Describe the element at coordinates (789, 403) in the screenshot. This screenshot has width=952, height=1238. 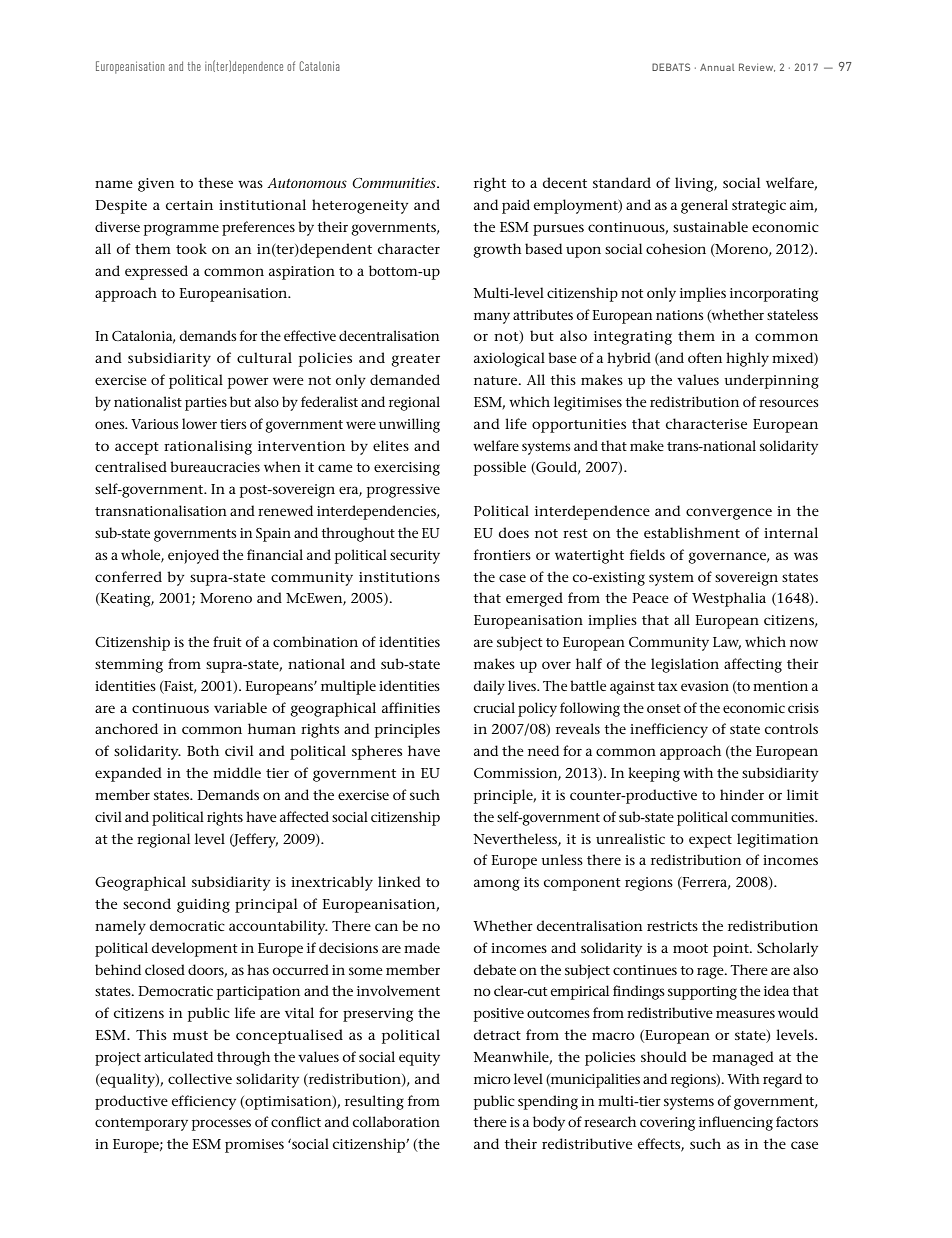
I see `resources` at that location.
